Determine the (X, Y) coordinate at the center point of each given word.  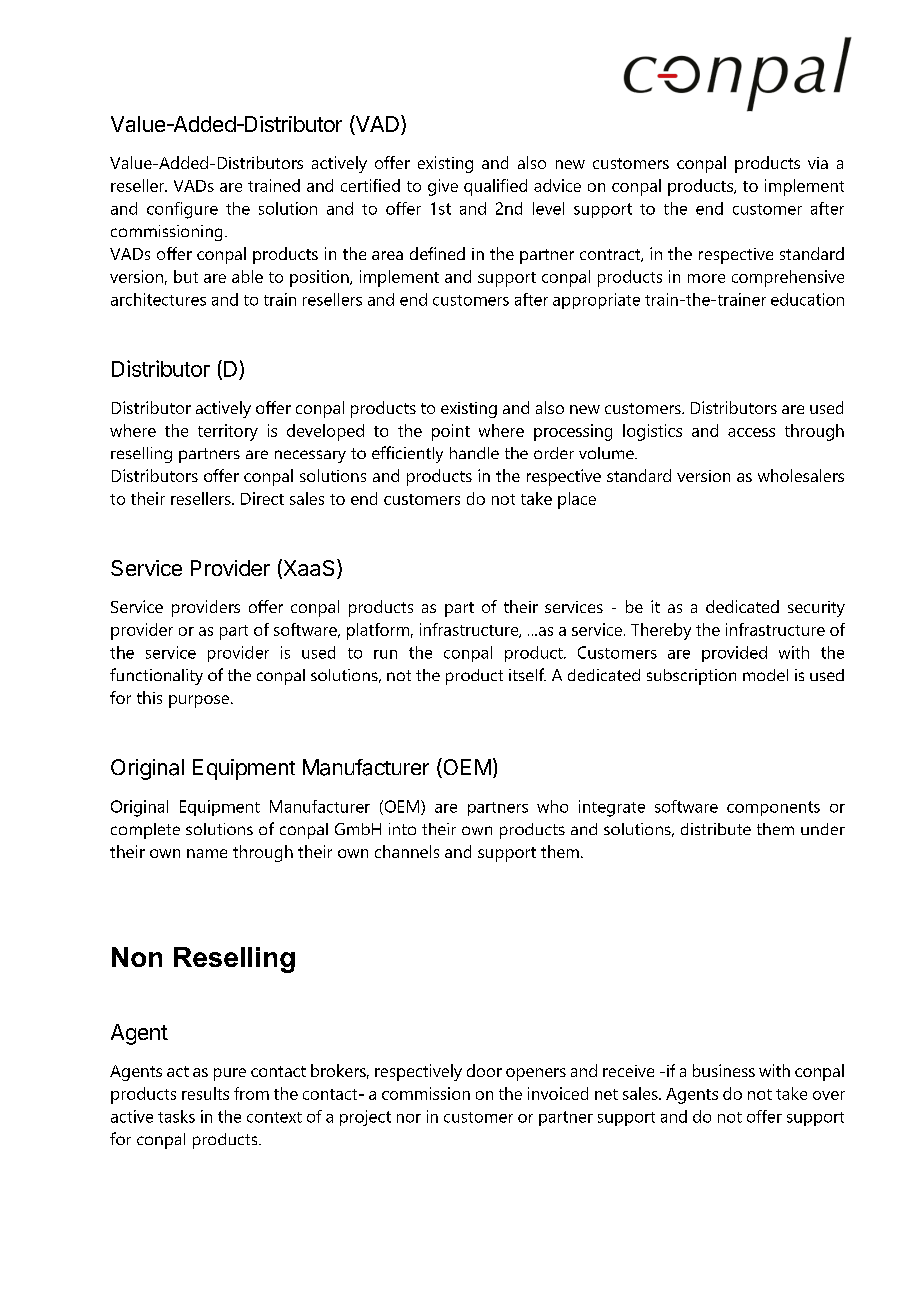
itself (527, 674)
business (724, 1070)
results (205, 1093)
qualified (495, 187)
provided (734, 654)
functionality (156, 676)
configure (182, 210)
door (484, 1070)
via (818, 163)
